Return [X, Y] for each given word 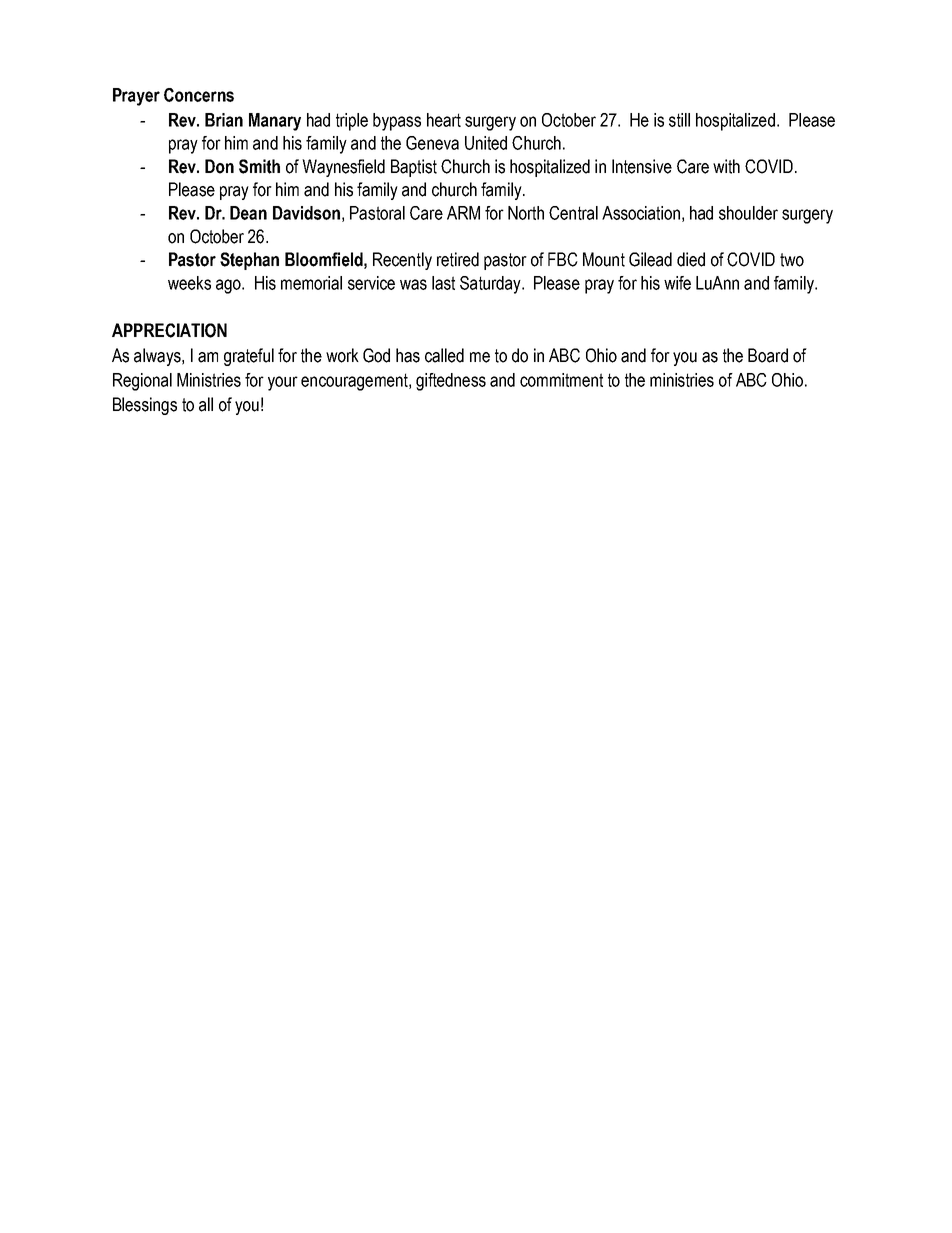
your [283, 383]
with [726, 166]
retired [458, 259]
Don [219, 166]
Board [768, 355]
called [444, 355]
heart [444, 120]
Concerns [199, 95]
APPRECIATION [169, 330]
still [679, 120]
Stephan [249, 261]
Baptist [414, 168]
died [691, 259]
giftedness [451, 382]
